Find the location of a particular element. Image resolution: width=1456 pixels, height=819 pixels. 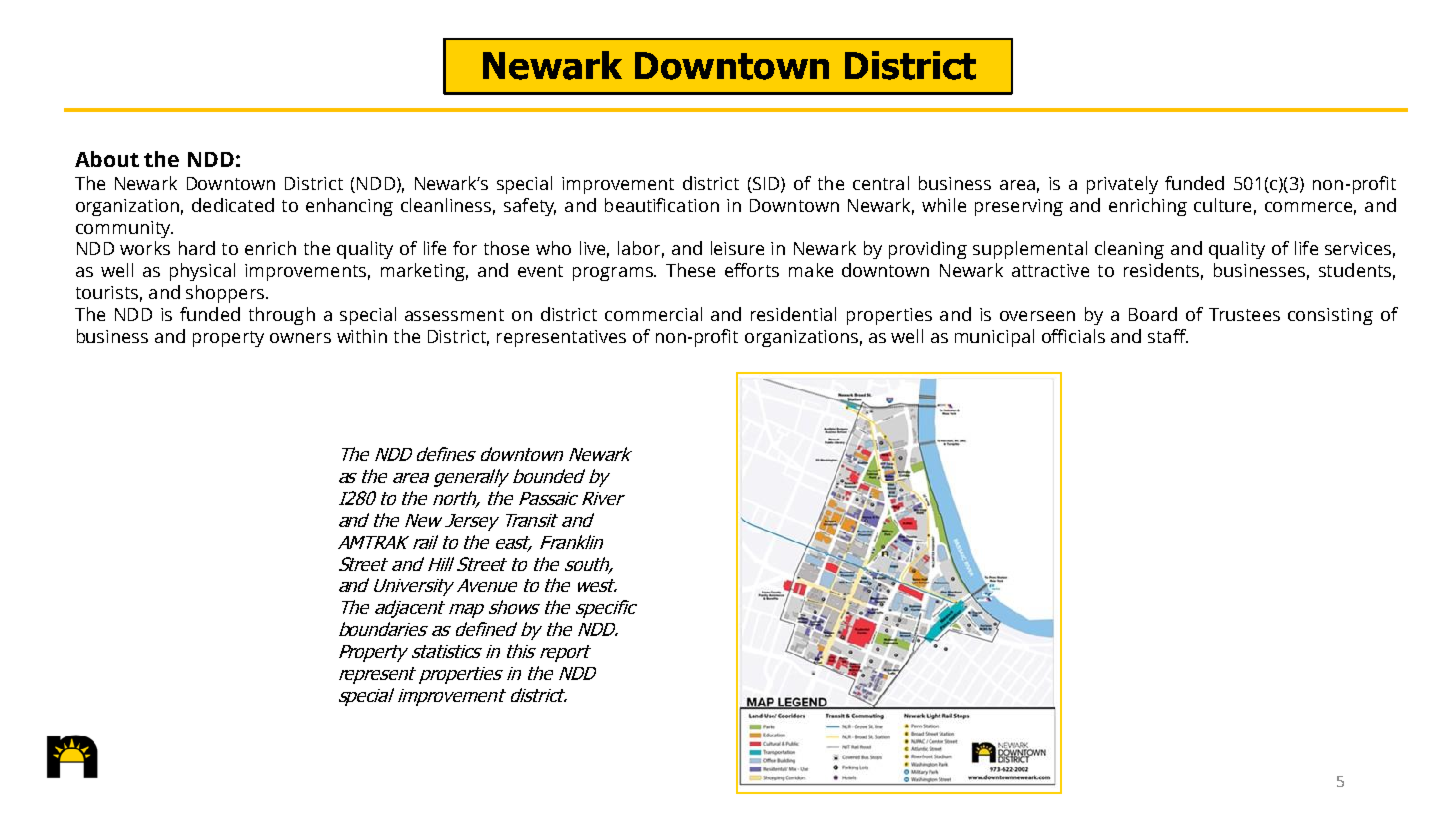

owners is located at coordinates (300, 338).
